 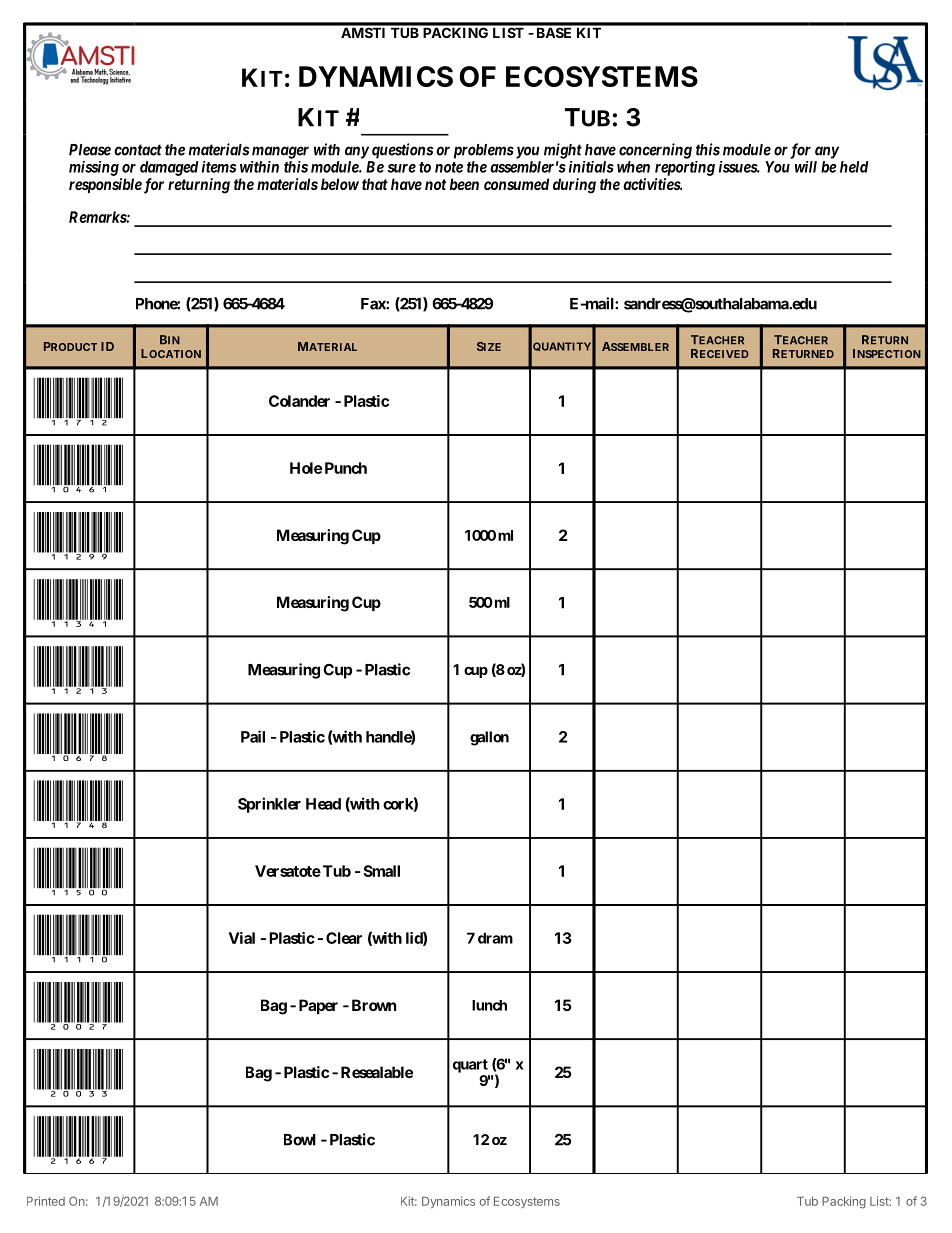 What do you see at coordinates (323, 804) in the image?
I see `Head` at bounding box center [323, 804].
